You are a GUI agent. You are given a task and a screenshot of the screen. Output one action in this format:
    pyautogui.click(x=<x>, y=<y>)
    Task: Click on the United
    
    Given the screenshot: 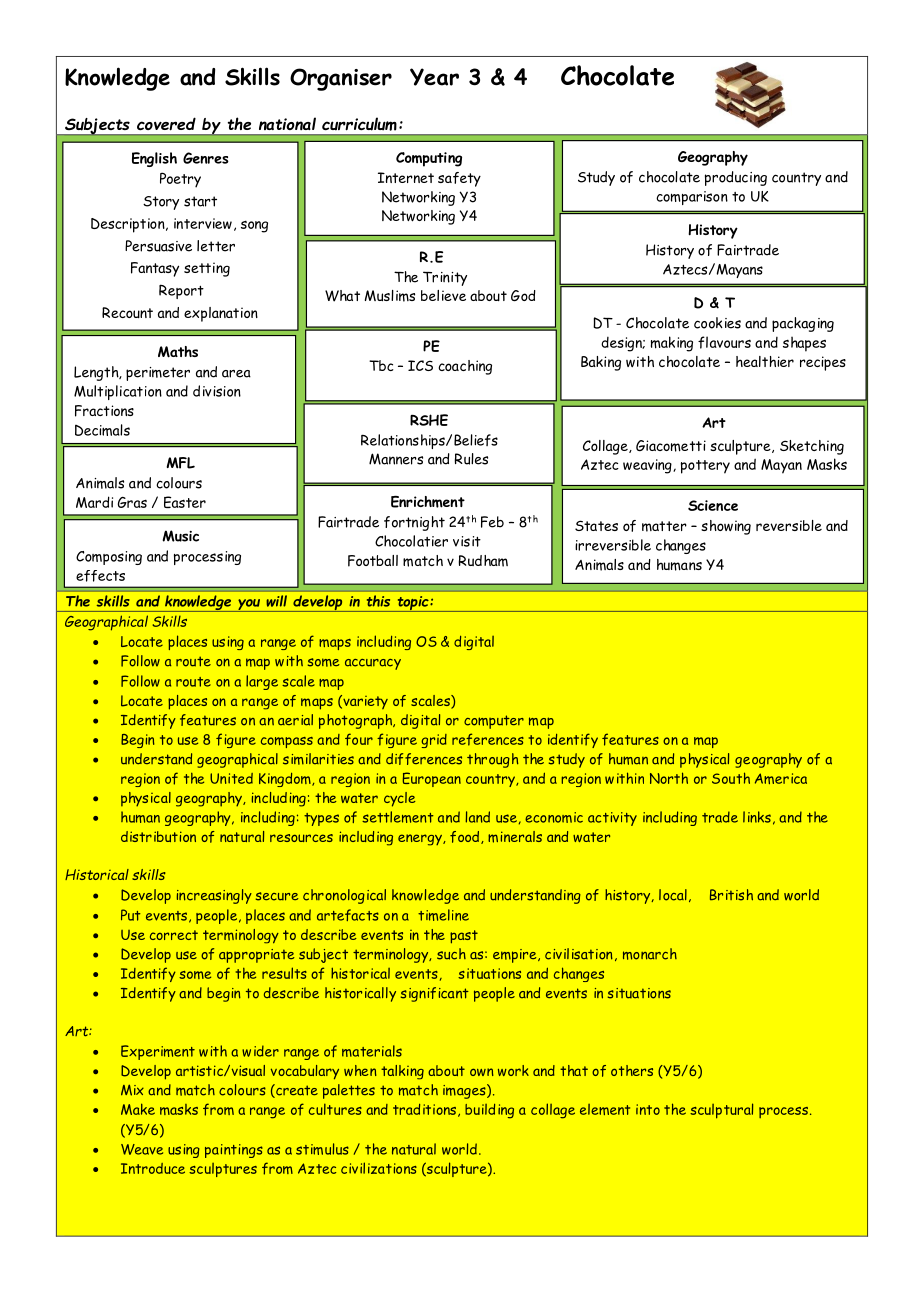 What is the action you would take?
    pyautogui.click(x=231, y=778)
